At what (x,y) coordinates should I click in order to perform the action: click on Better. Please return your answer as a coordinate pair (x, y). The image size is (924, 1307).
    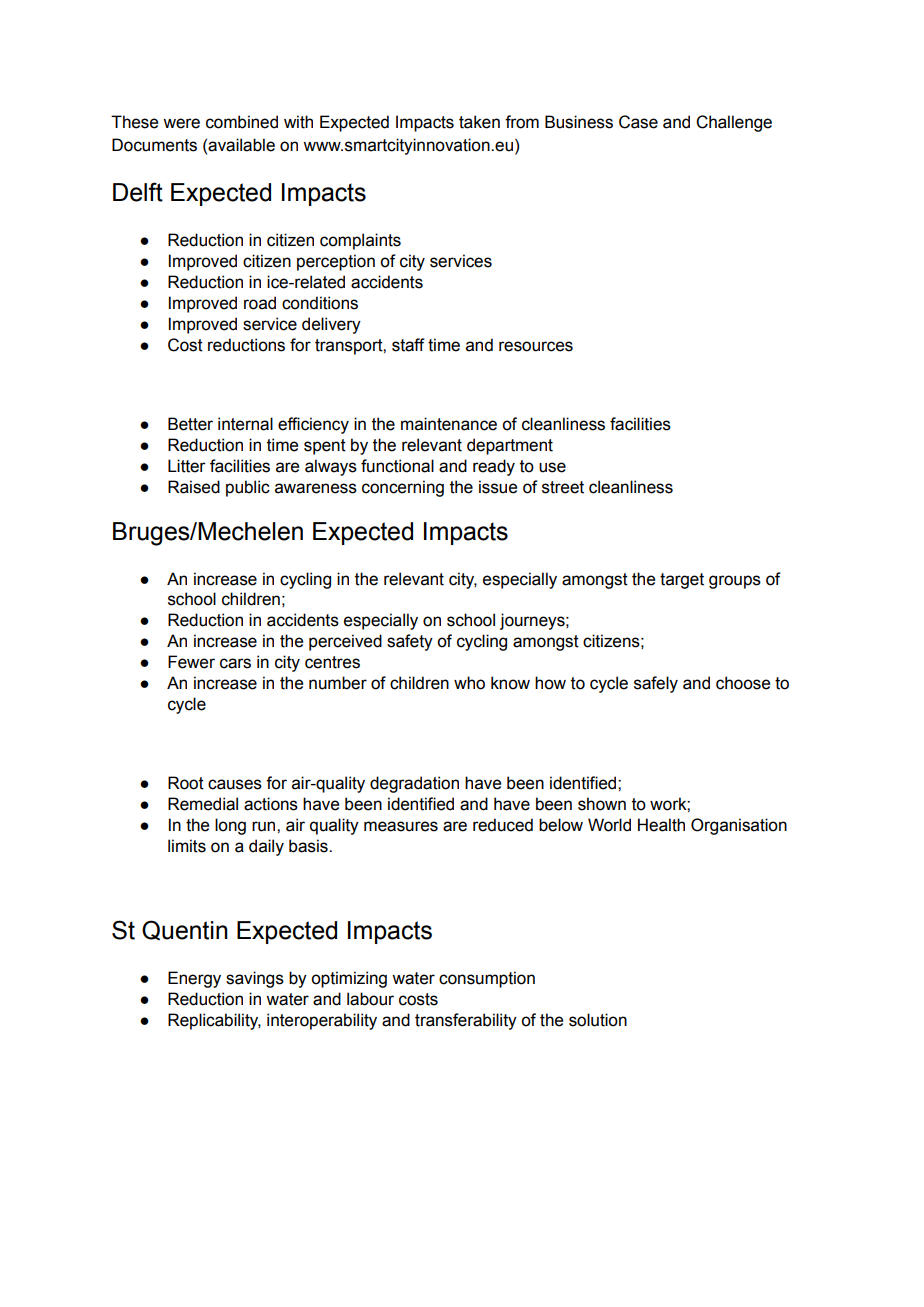
    Looking at the image, I should click on (190, 424).
